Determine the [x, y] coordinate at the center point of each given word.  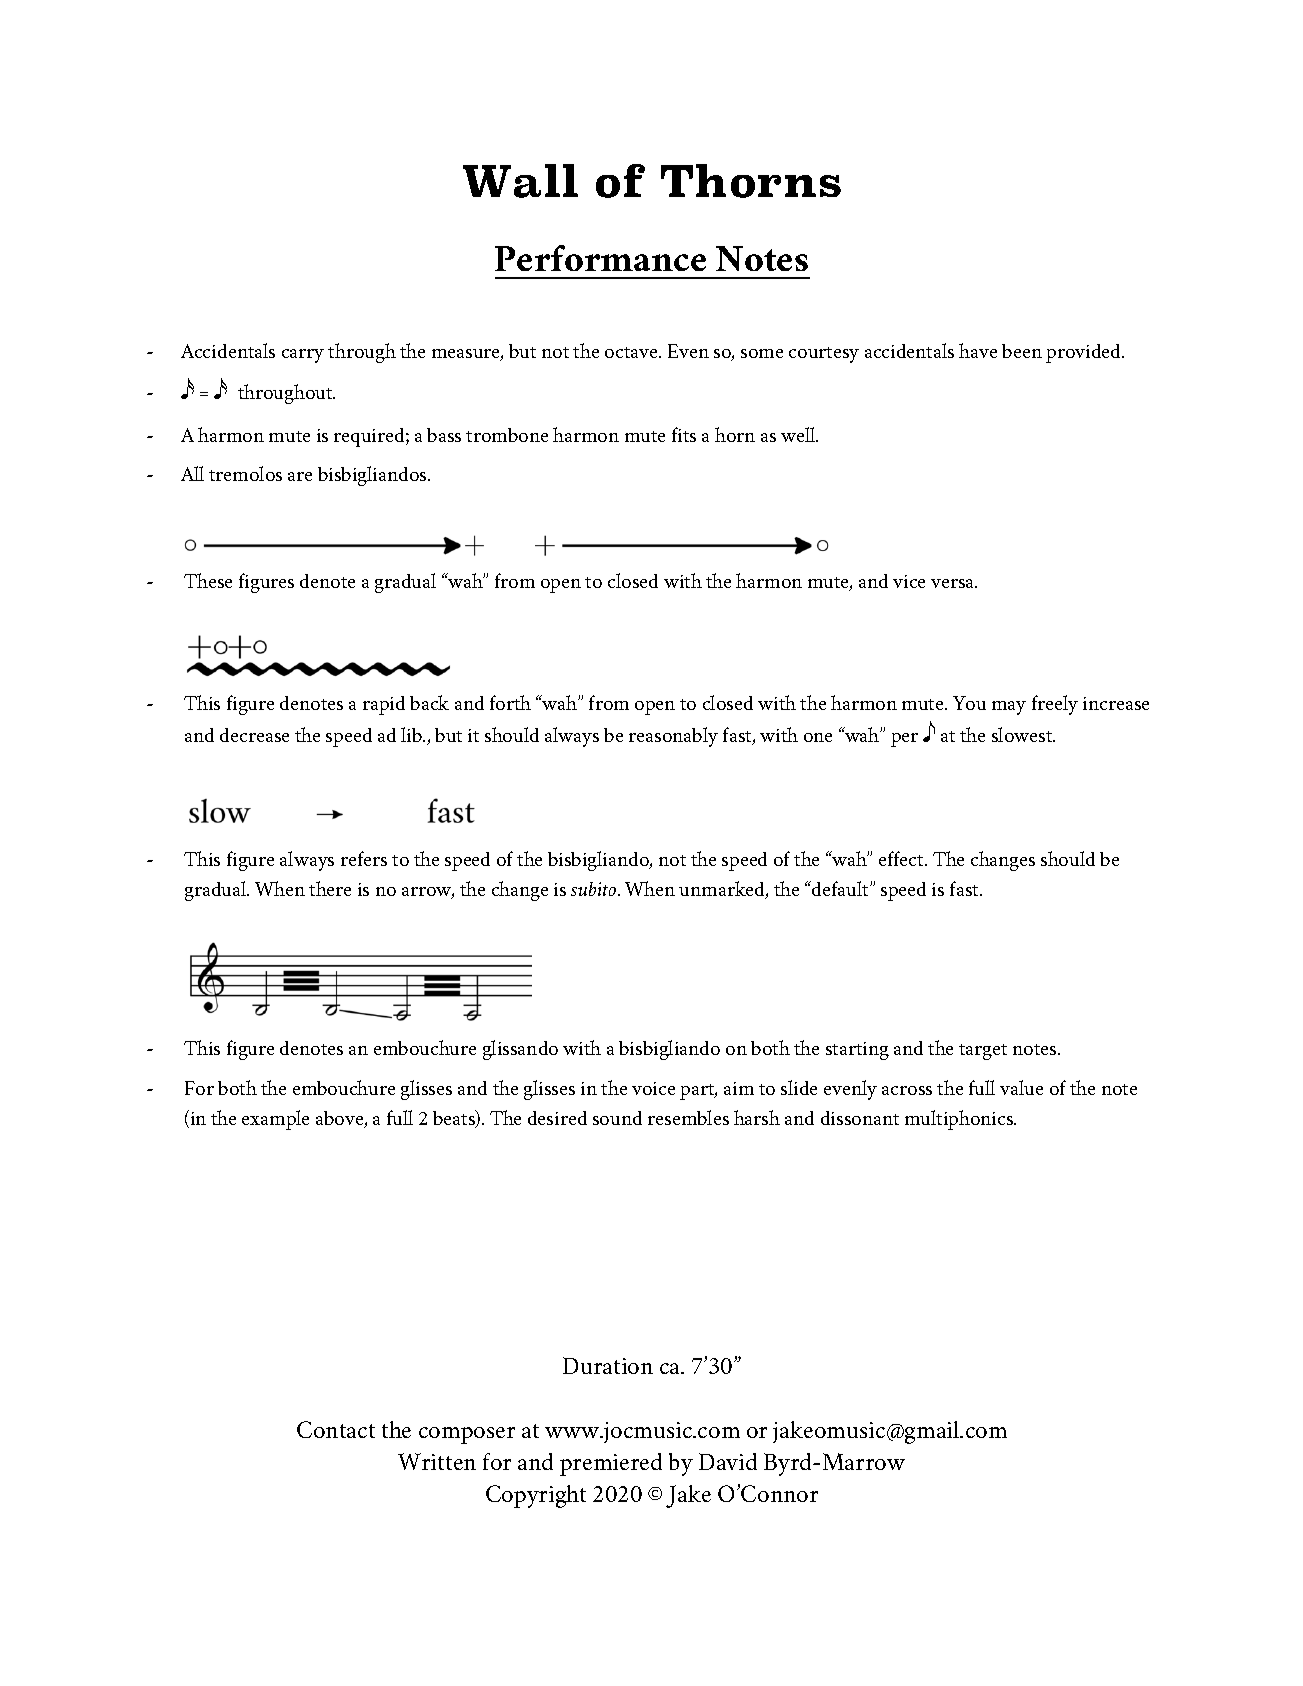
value [1021, 1087]
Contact [336, 1429]
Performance [600, 258]
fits [684, 434]
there [330, 888]
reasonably [673, 737]
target [983, 1052]
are [300, 476]
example [275, 1120]
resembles [688, 1117]
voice [653, 1088]
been [1022, 351]
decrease [254, 735]
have [978, 350]
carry [303, 356]
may [1009, 708]
